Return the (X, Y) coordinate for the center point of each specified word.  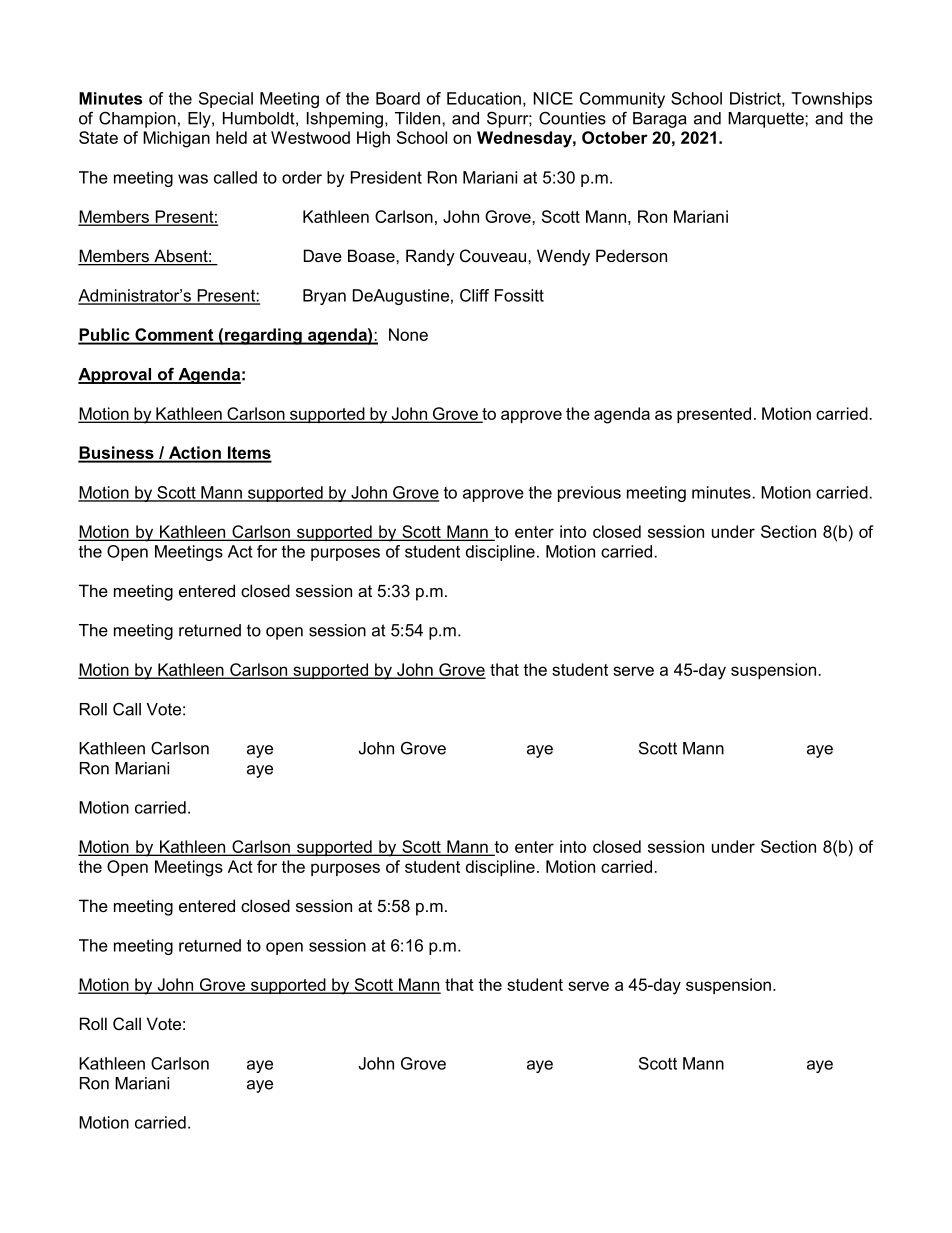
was (193, 179)
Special (226, 100)
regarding (263, 336)
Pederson (631, 255)
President (386, 177)
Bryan (324, 297)
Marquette (767, 120)
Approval (116, 376)
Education (484, 98)
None (408, 334)
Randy (430, 257)
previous (589, 494)
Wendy (563, 257)
